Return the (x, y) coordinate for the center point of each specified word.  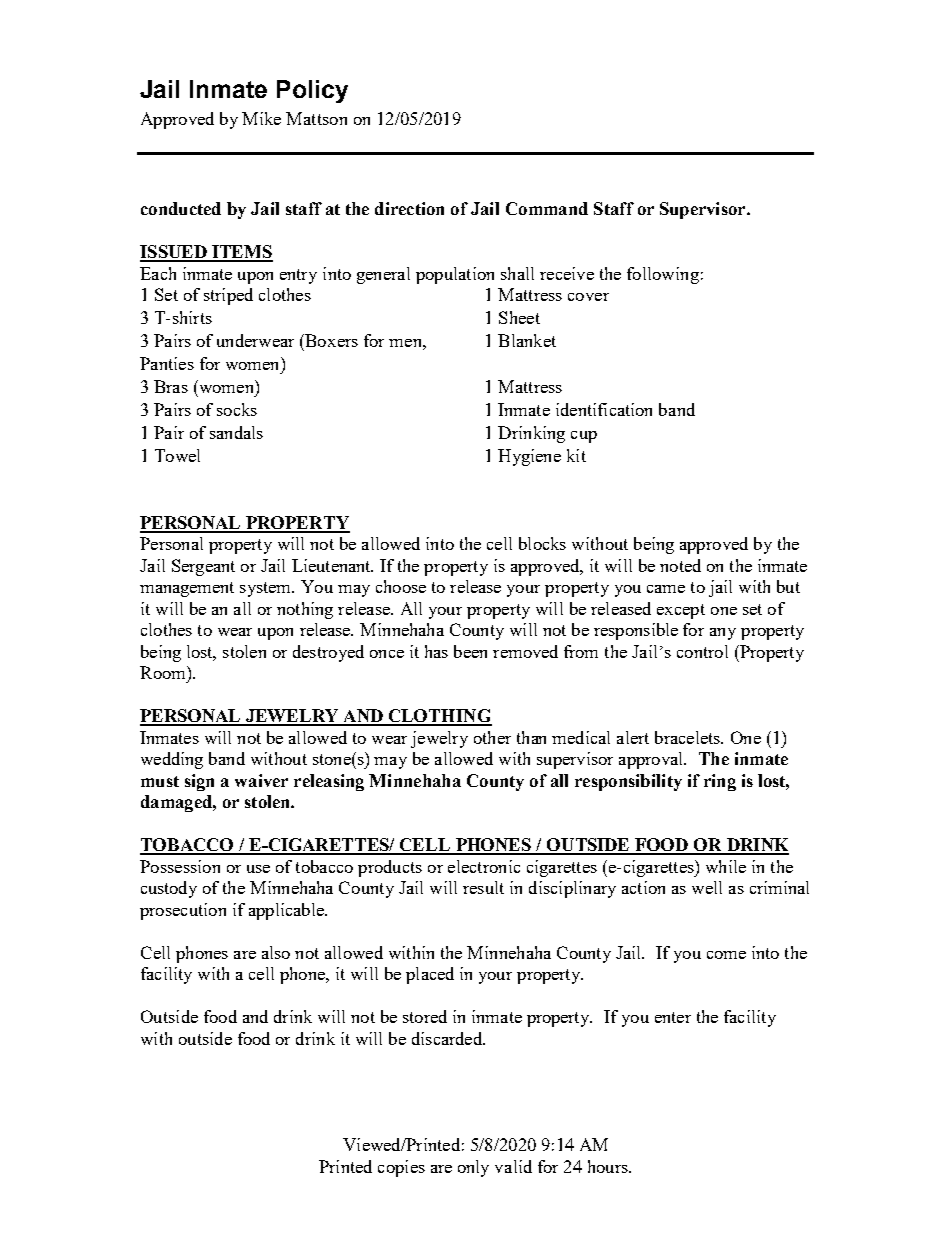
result (483, 887)
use (258, 869)
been (470, 651)
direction (409, 208)
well (707, 887)
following (663, 275)
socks (237, 409)
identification (604, 409)
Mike (261, 118)
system (267, 589)
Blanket (527, 340)
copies (401, 1168)
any (723, 634)
